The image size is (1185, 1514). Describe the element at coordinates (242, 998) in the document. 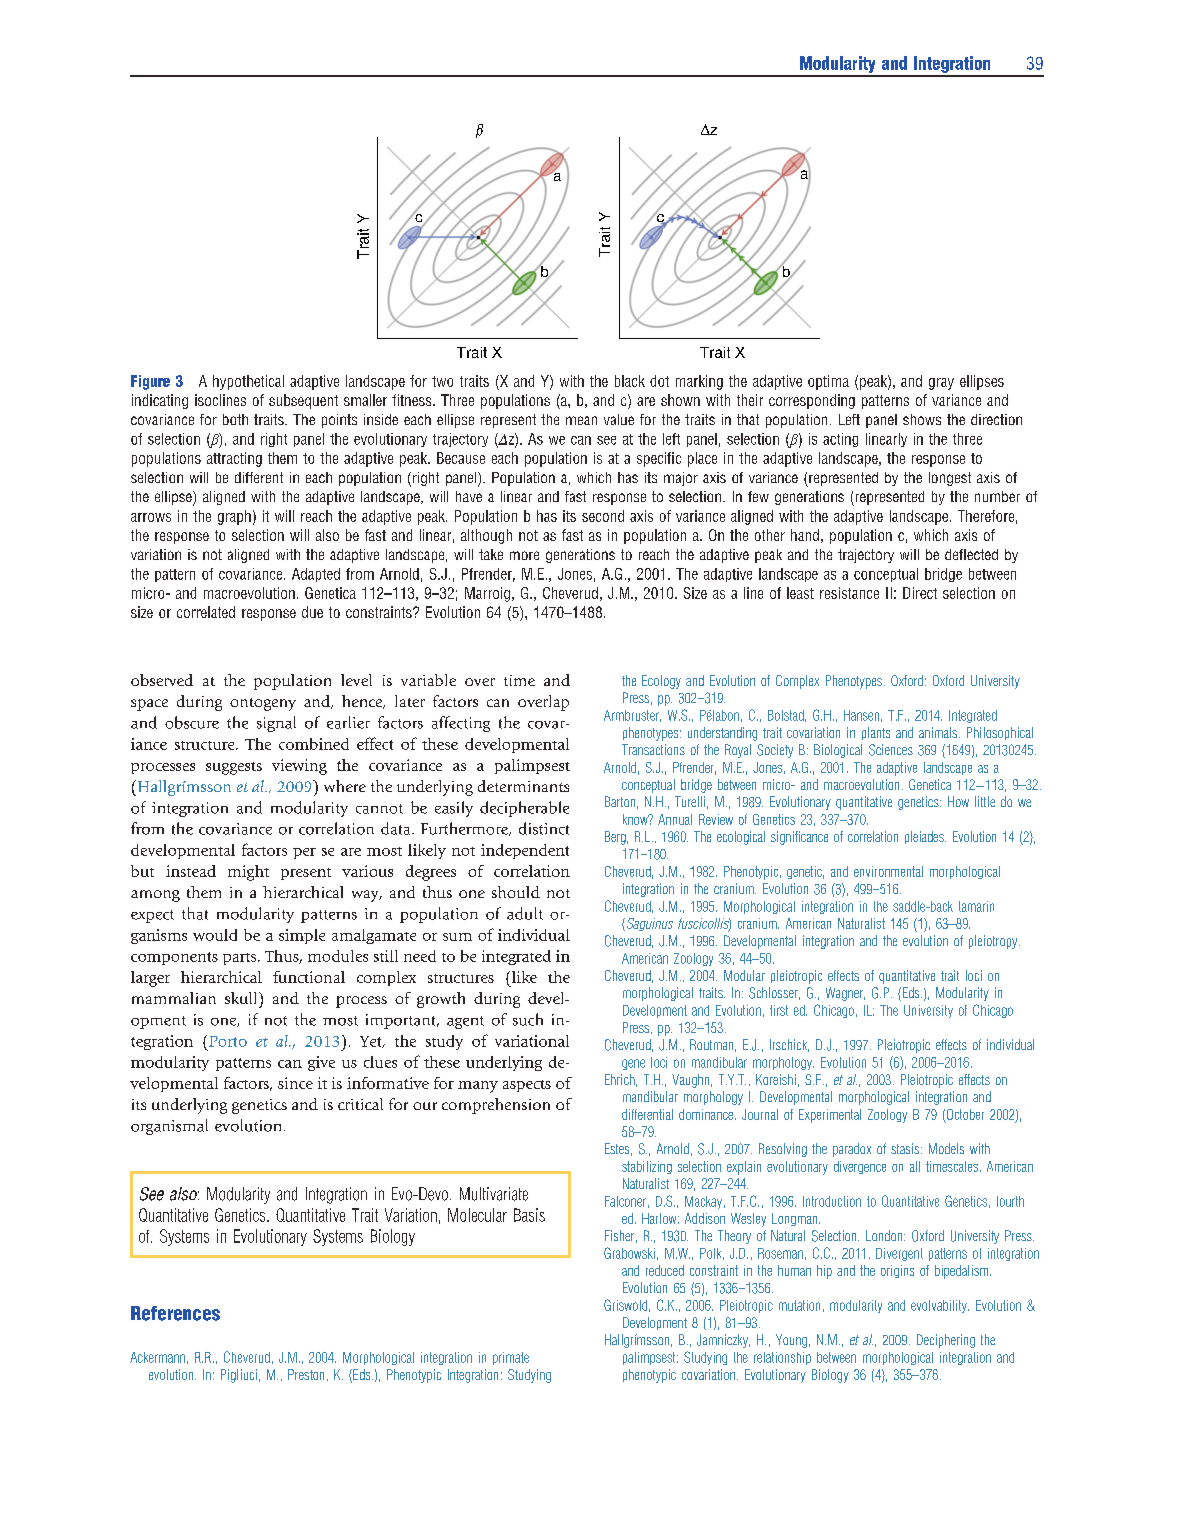

I see `skull` at that location.
